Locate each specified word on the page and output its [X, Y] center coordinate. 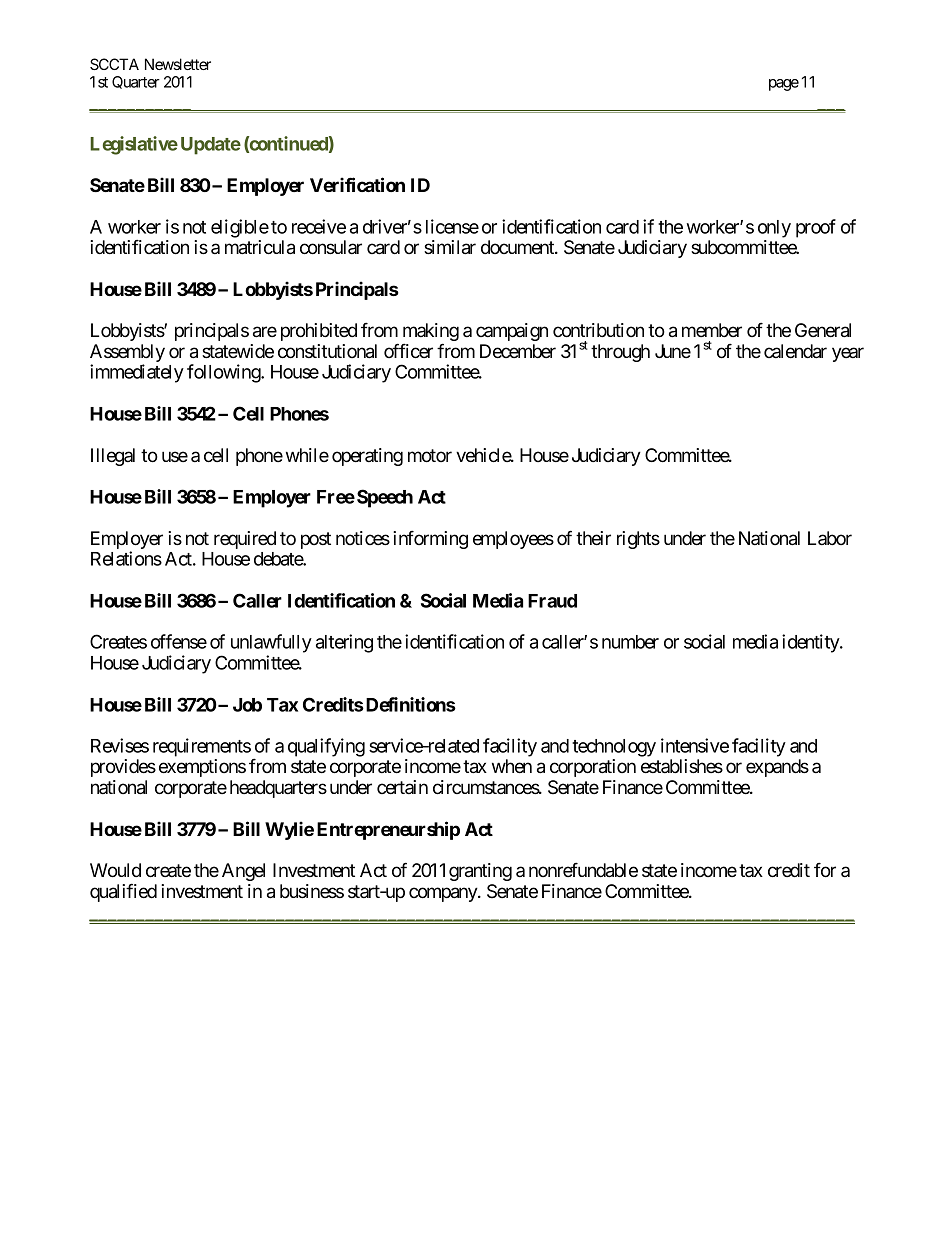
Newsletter [178, 64]
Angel [243, 872]
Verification [357, 184]
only [774, 229]
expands [777, 768]
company [444, 894]
